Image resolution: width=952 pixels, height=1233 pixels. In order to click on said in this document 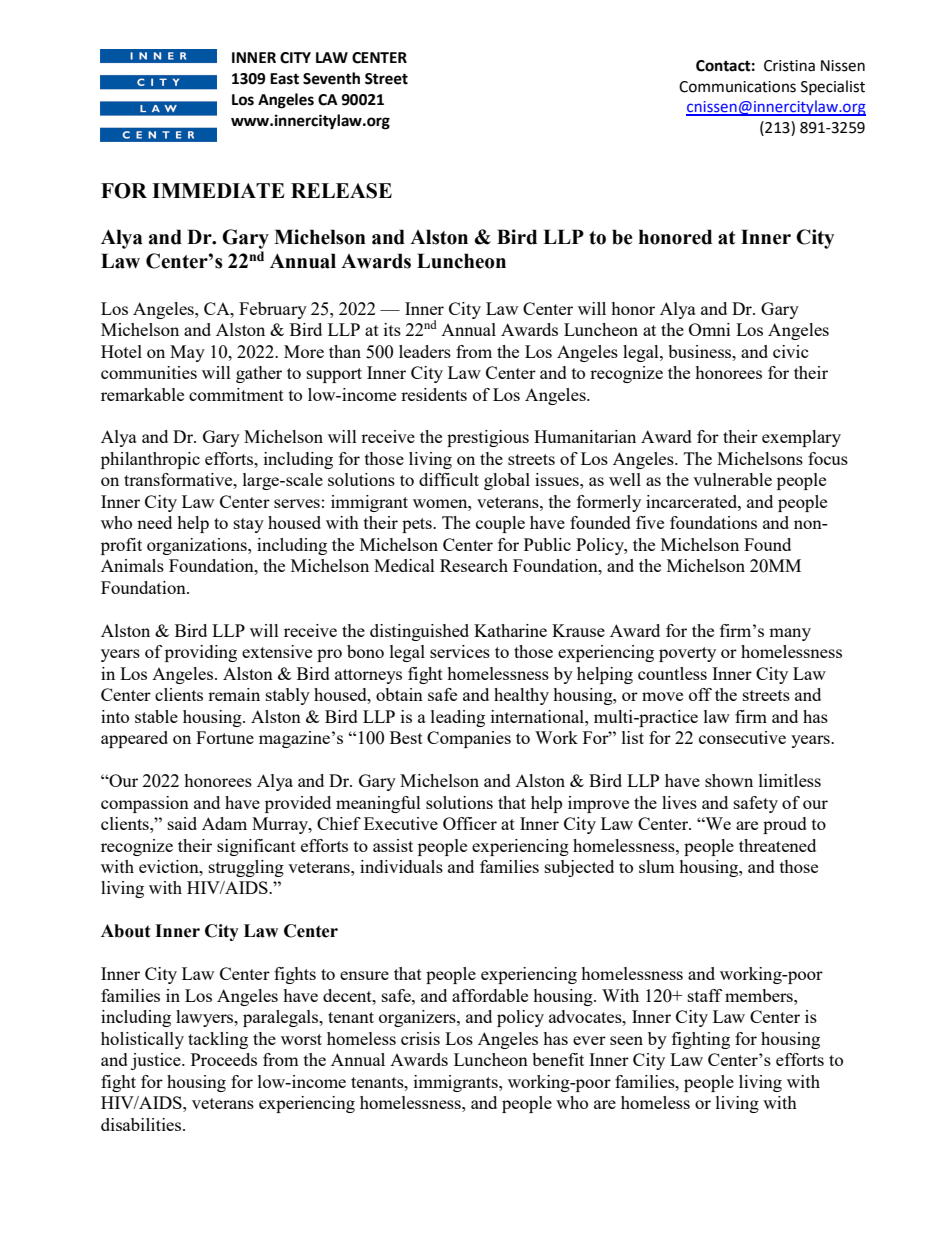, I will do `click(182, 823)`.
